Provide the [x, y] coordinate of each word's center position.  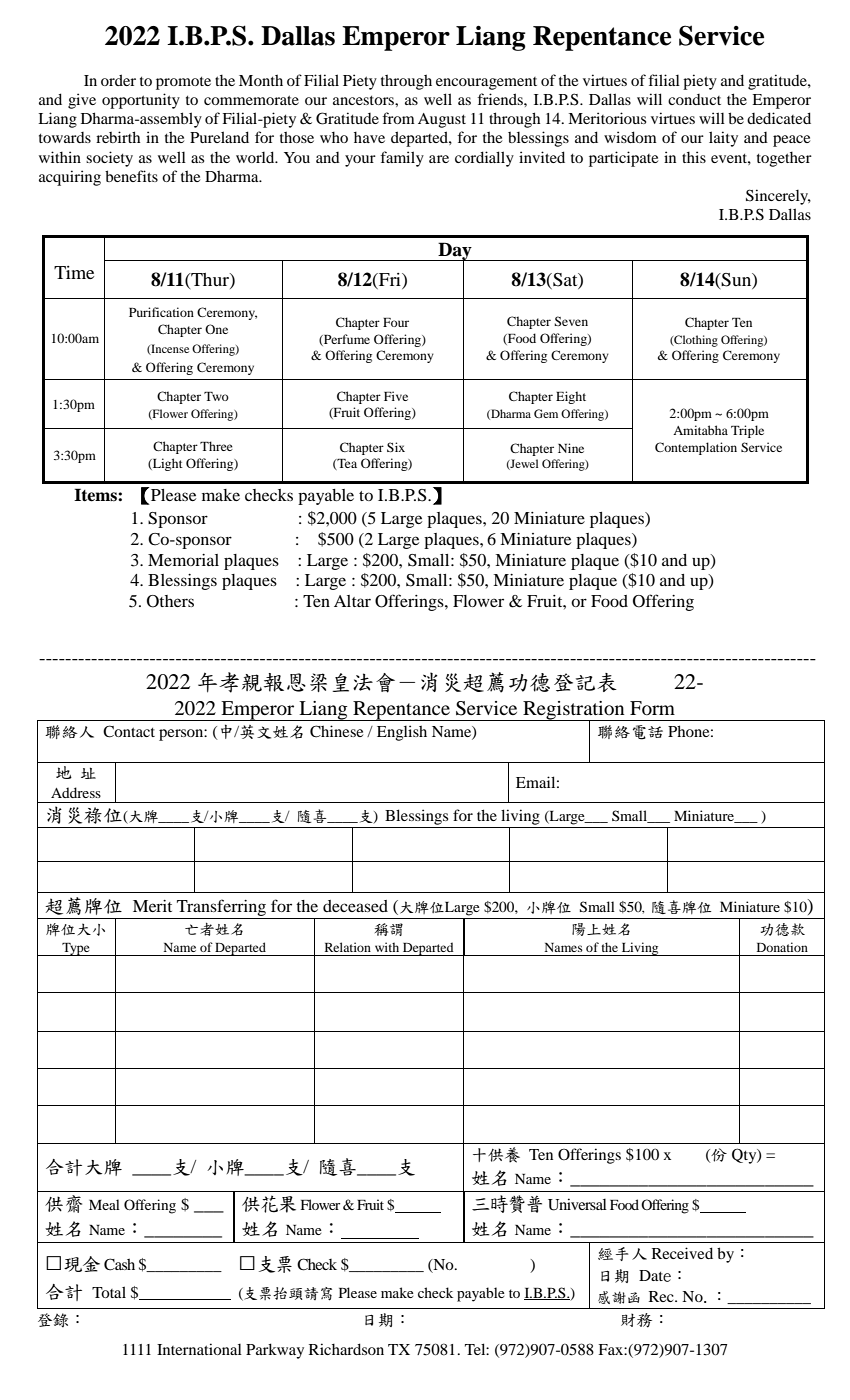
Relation [348, 947]
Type [76, 949]
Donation [782, 947]
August [442, 120]
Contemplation [696, 448]
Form [652, 708]
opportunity [141, 101]
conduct [694, 99]
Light [167, 464]
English [402, 733]
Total [109, 1292]
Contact [129, 731]
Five [396, 396]
